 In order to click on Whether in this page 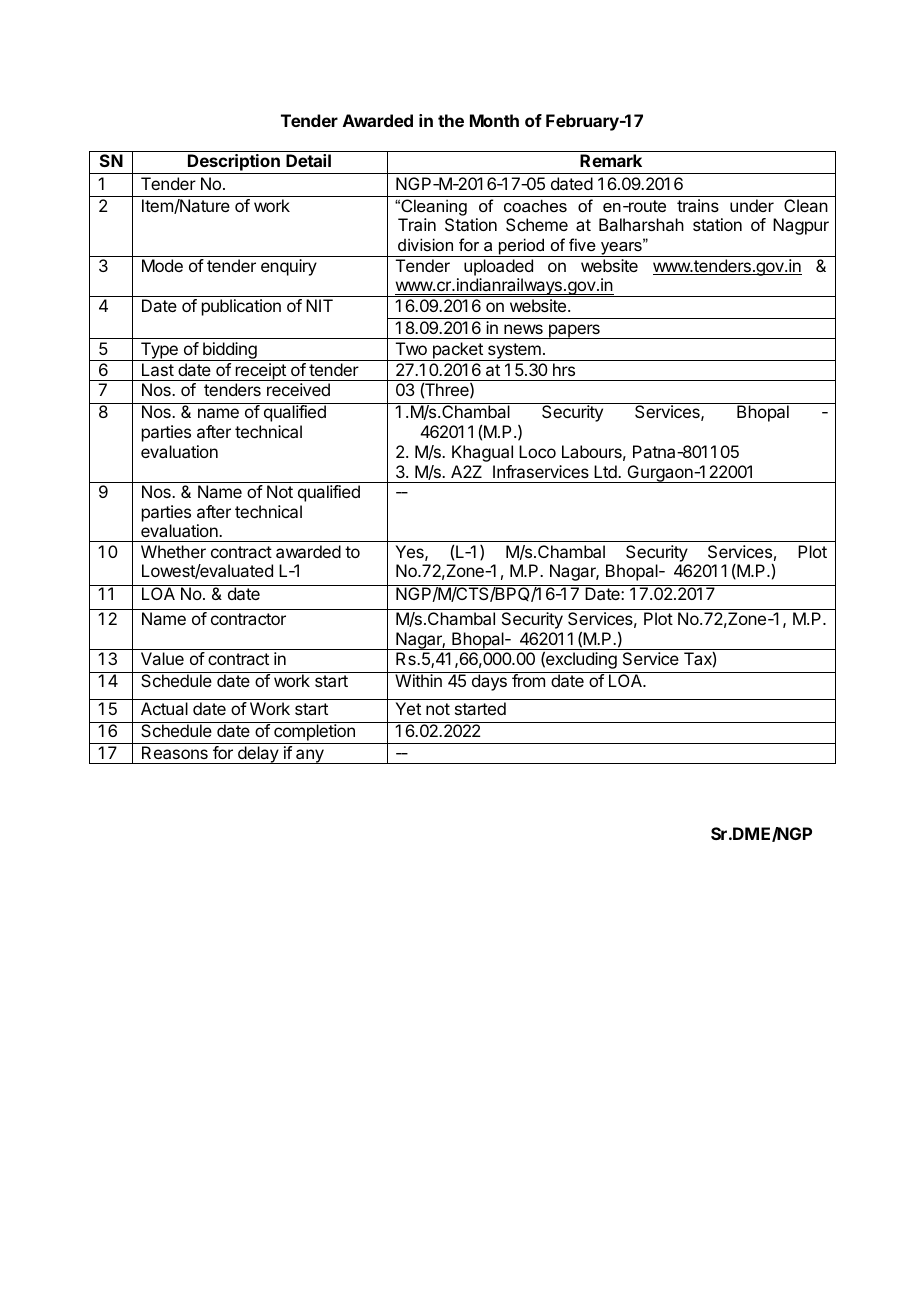, I will do `click(173, 551)`.
